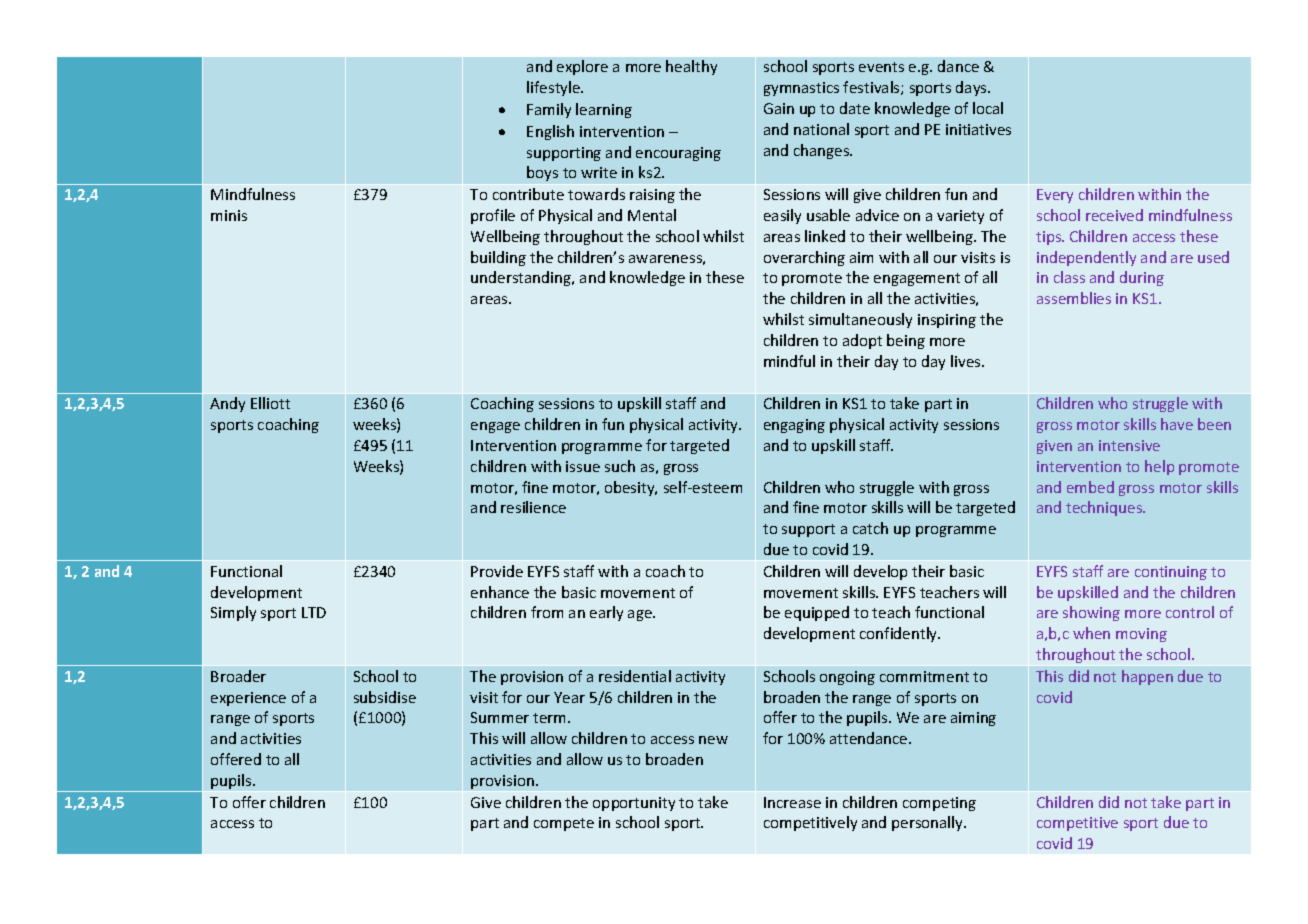 This screenshot has width=1308, height=924. What do you see at coordinates (939, 804) in the screenshot?
I see `competing` at bounding box center [939, 804].
